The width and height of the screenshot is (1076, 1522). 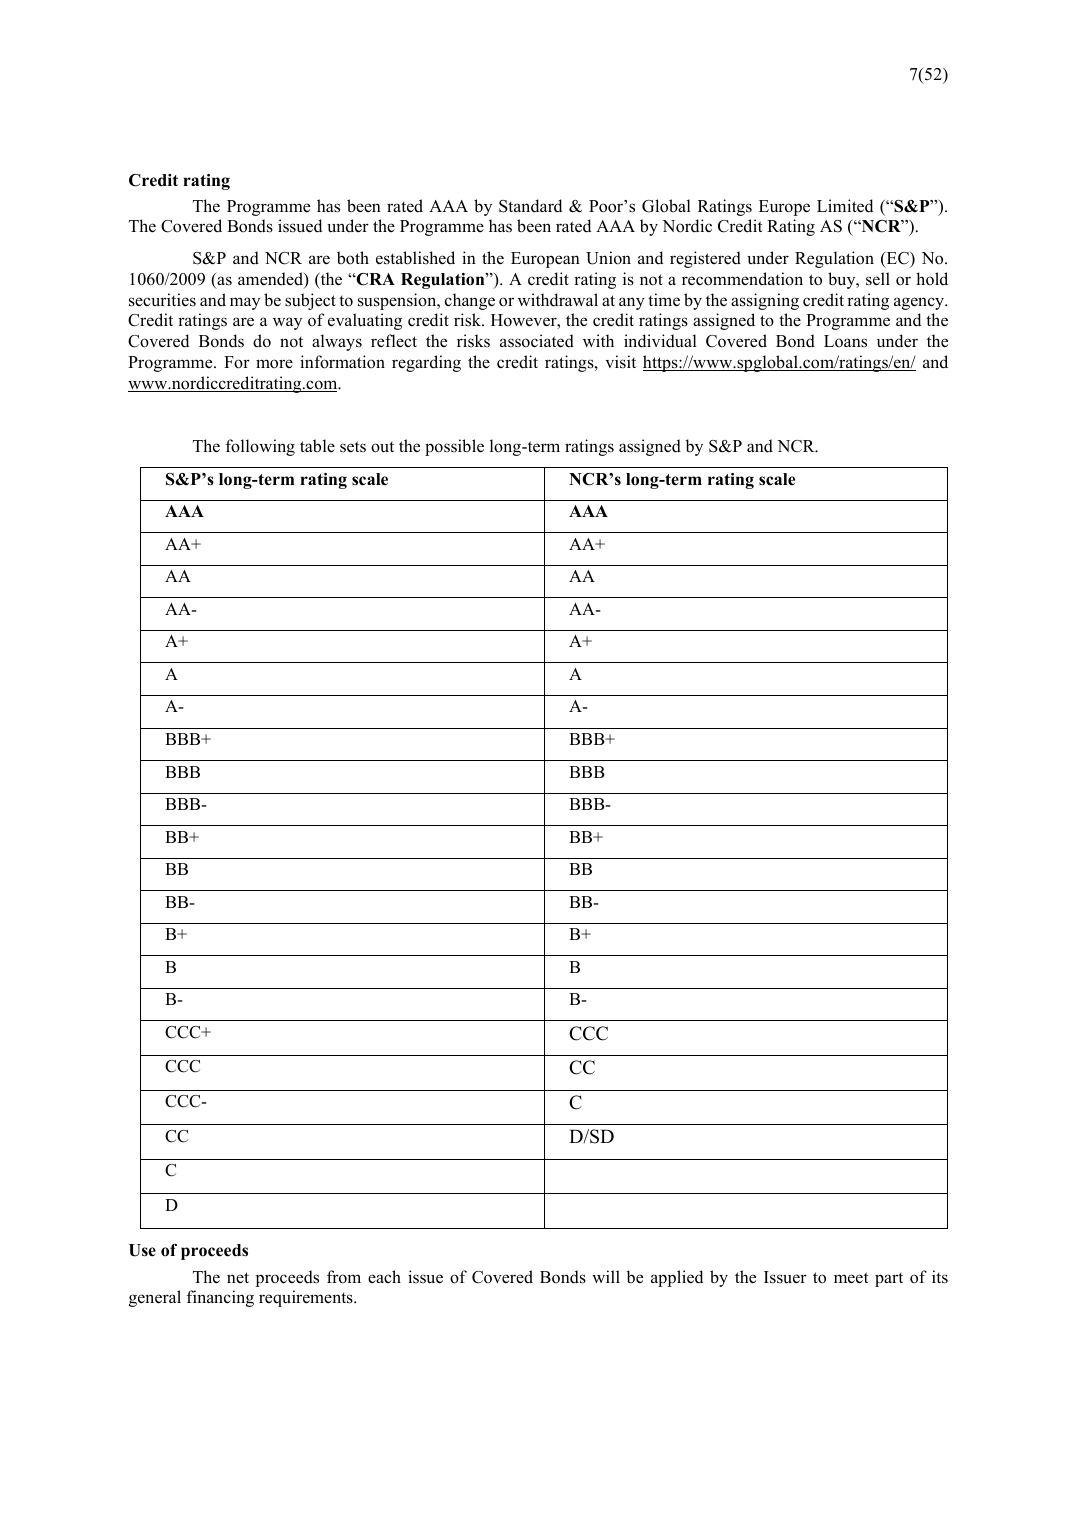 I want to click on Standard, so click(x=530, y=206).
